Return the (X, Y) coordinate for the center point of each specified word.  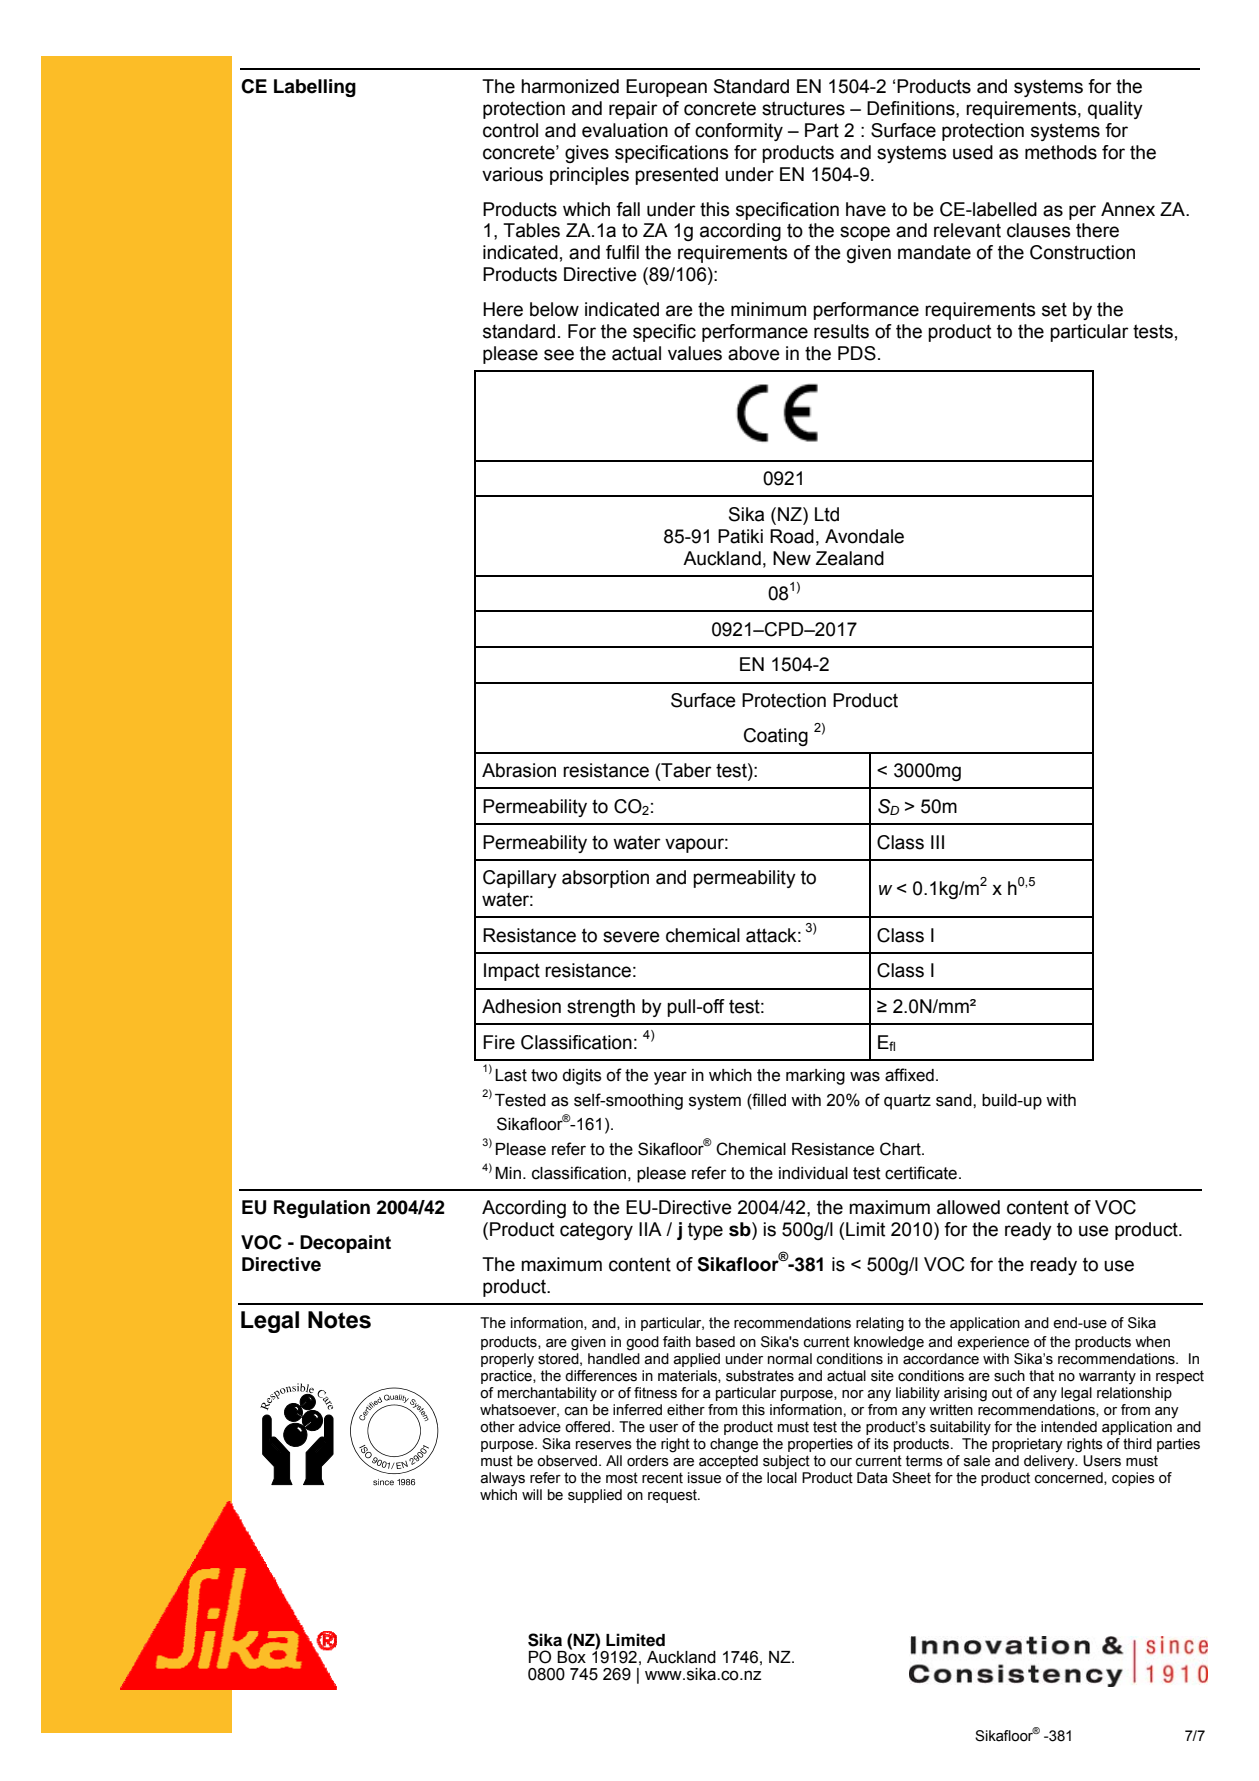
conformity (739, 132)
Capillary (520, 879)
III (937, 842)
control (510, 130)
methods (1061, 152)
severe (631, 937)
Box (571, 1656)
